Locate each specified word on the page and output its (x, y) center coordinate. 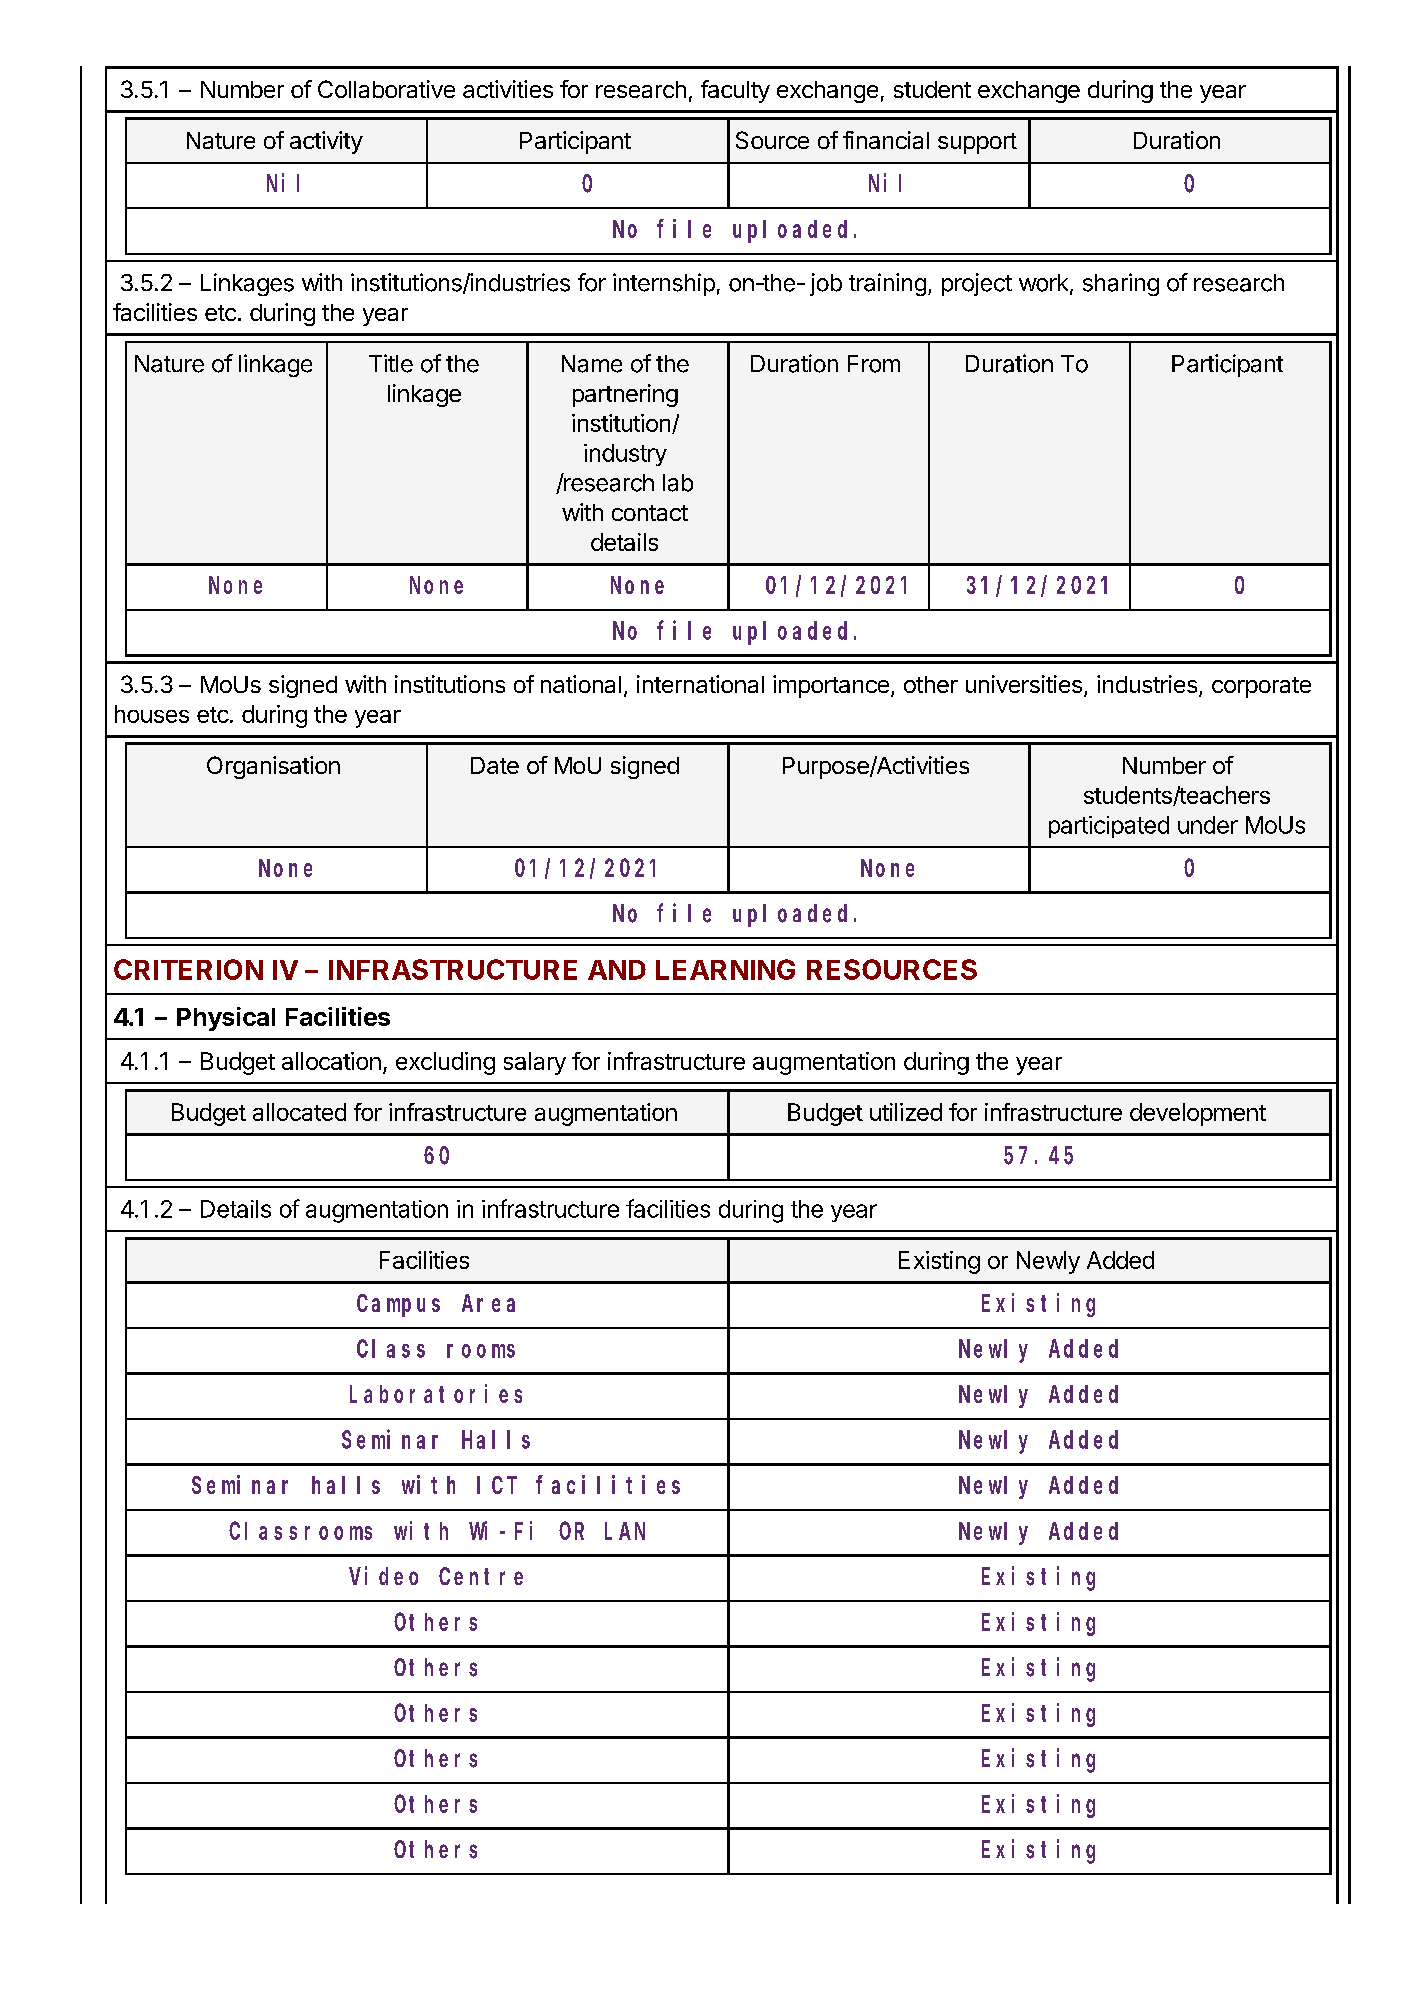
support (977, 143)
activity (326, 142)
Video (383, 1575)
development (1198, 1114)
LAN (625, 1531)
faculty (735, 91)
